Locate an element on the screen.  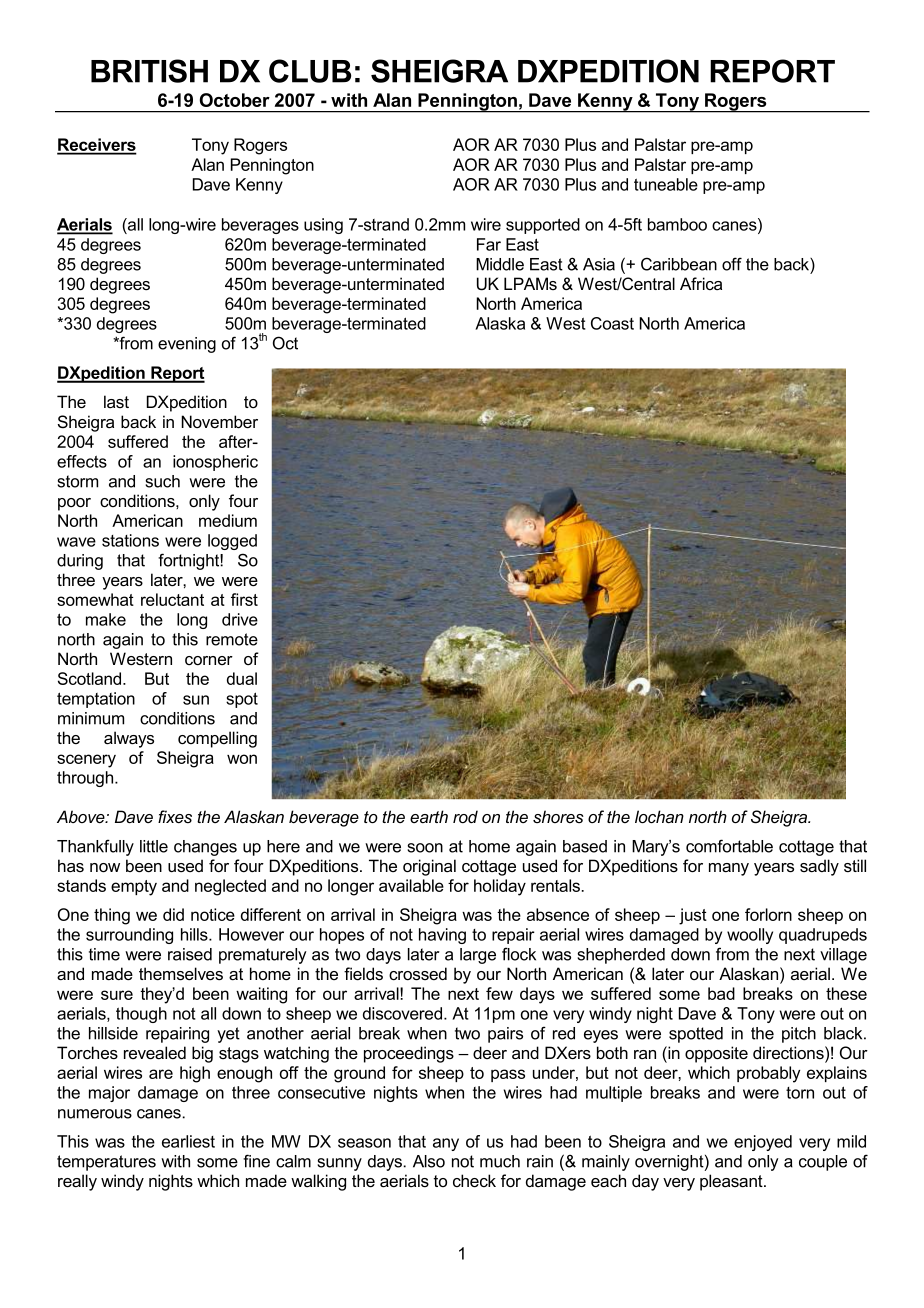
earliest is located at coordinates (188, 1141).
